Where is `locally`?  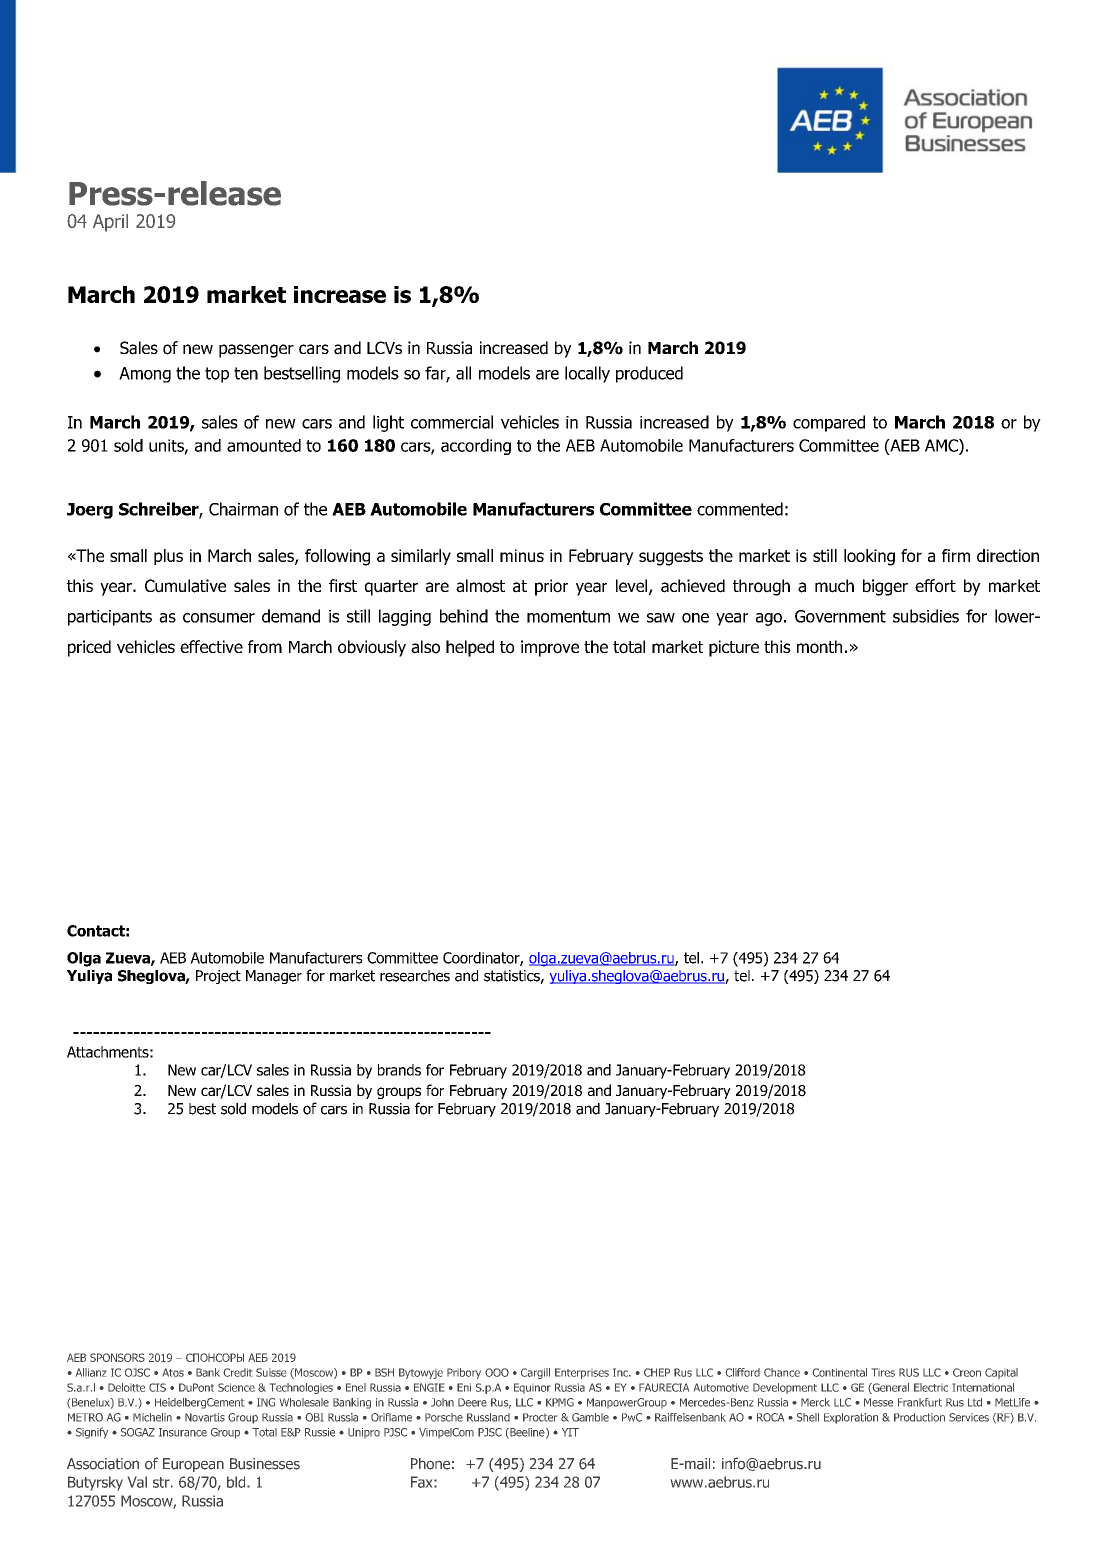
locally is located at coordinates (587, 374).
